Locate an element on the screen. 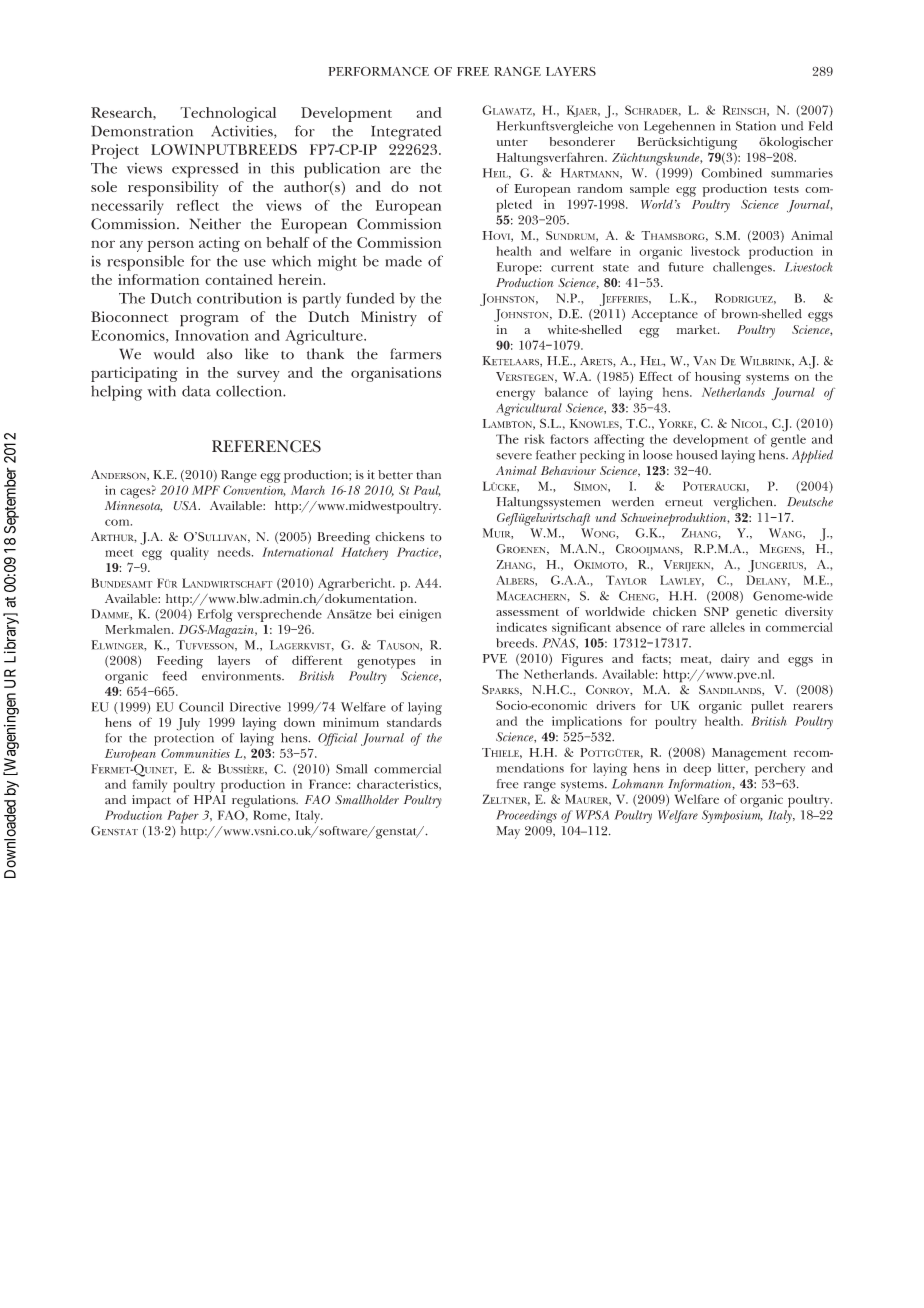 This screenshot has width=924, height=1308. MPF is located at coordinates (206, 490).
